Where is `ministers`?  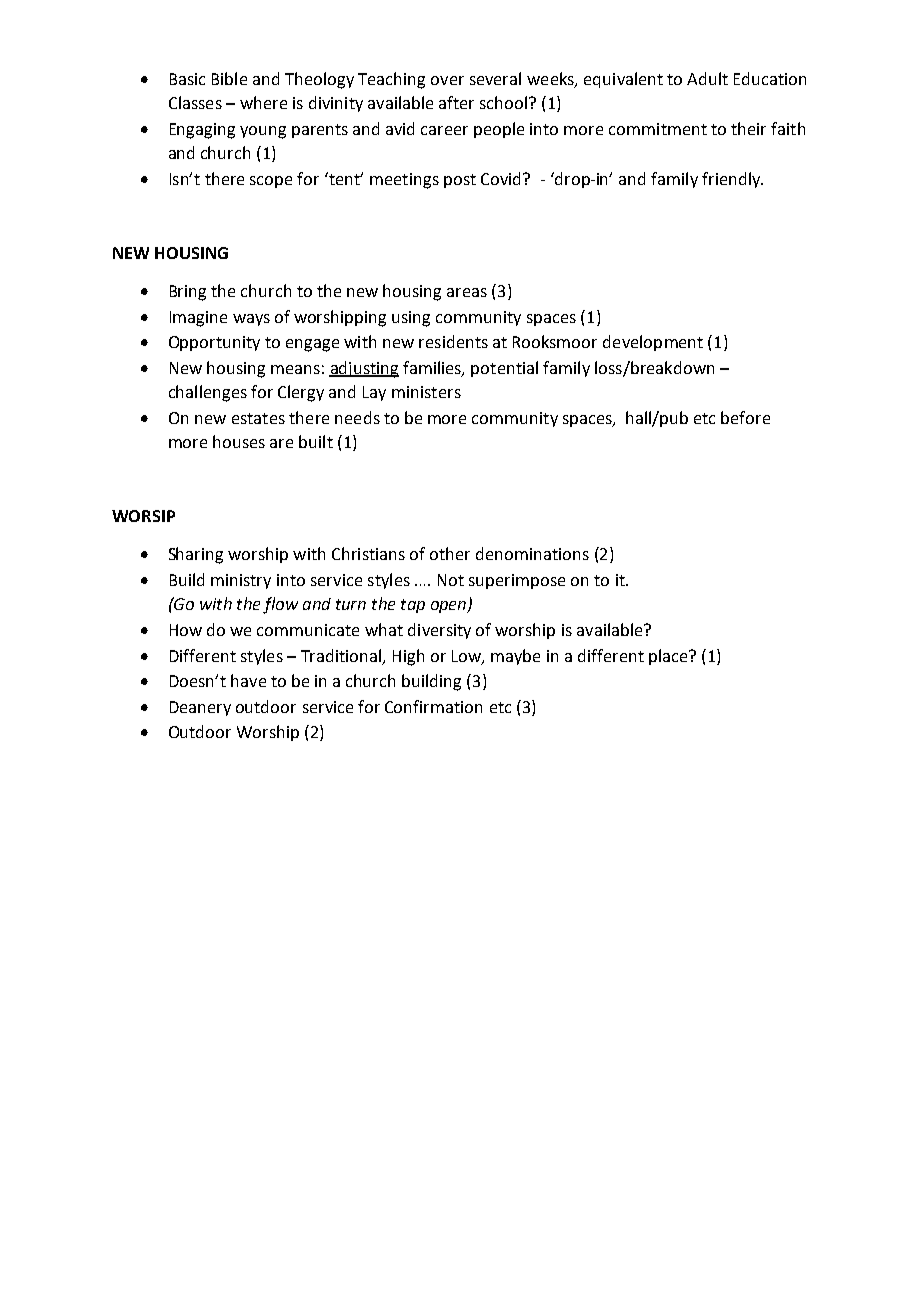 ministers is located at coordinates (426, 392).
